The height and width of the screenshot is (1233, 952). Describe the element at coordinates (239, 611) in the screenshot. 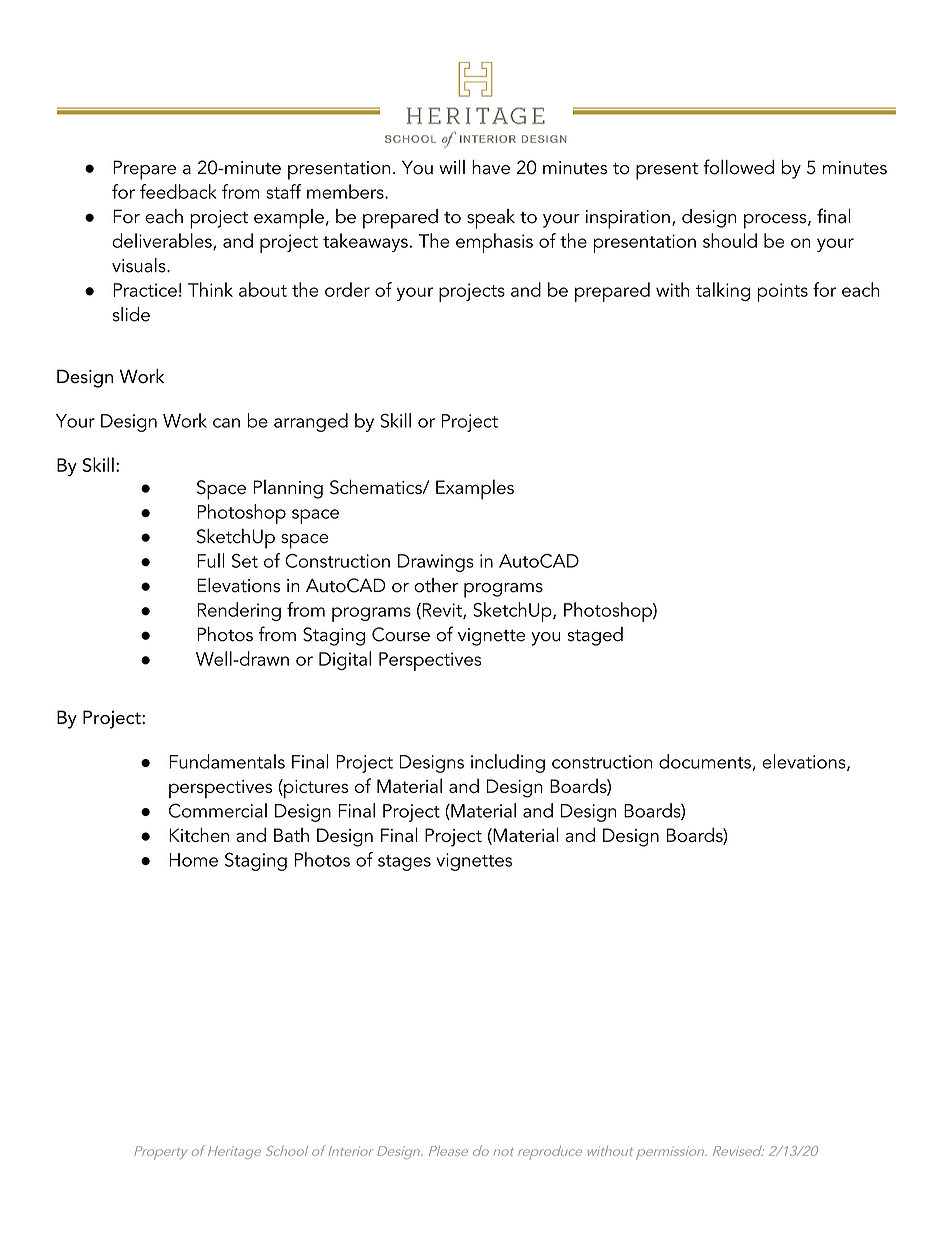

I see `Rendering` at that location.
